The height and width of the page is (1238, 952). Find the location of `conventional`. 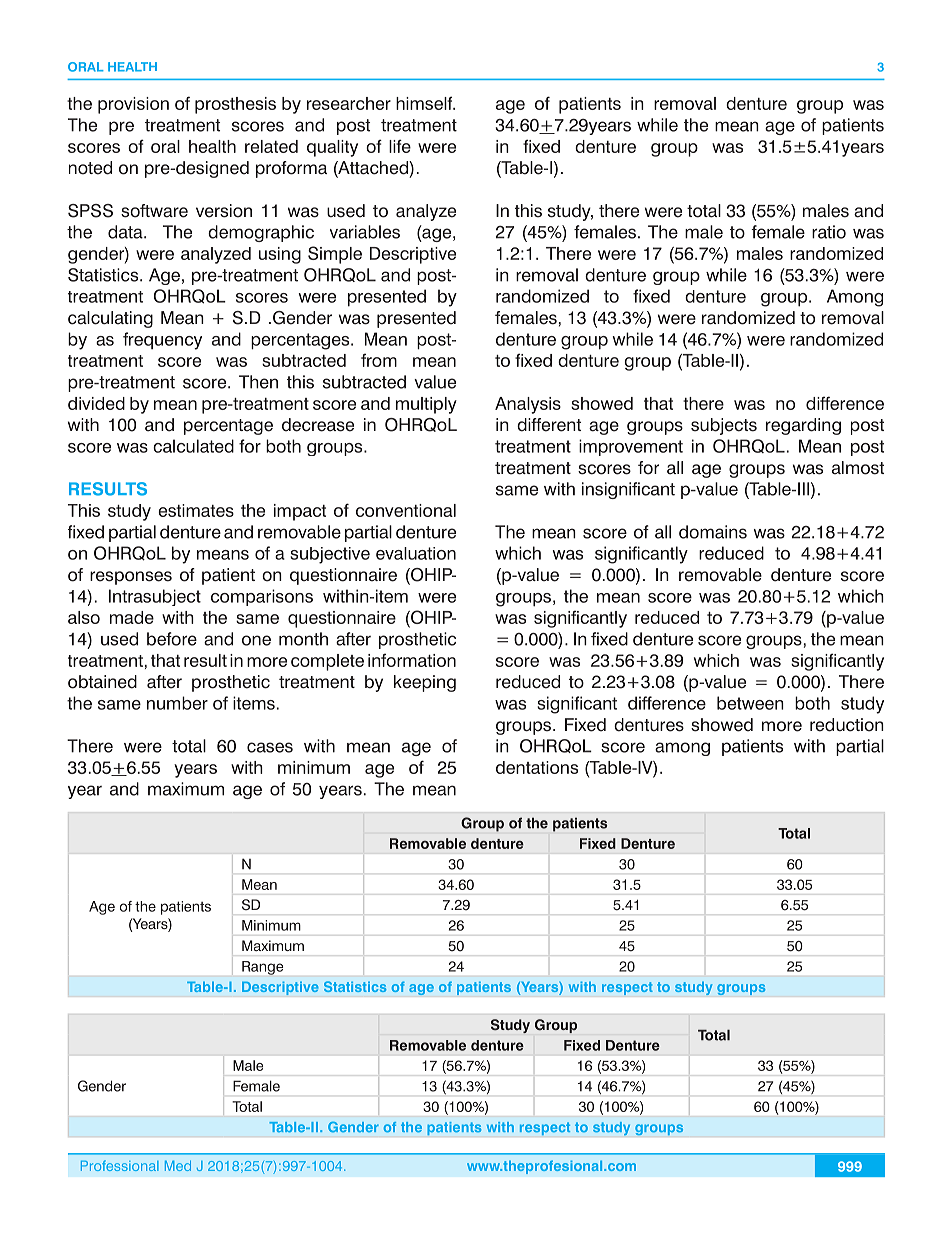

conventional is located at coordinates (406, 510).
